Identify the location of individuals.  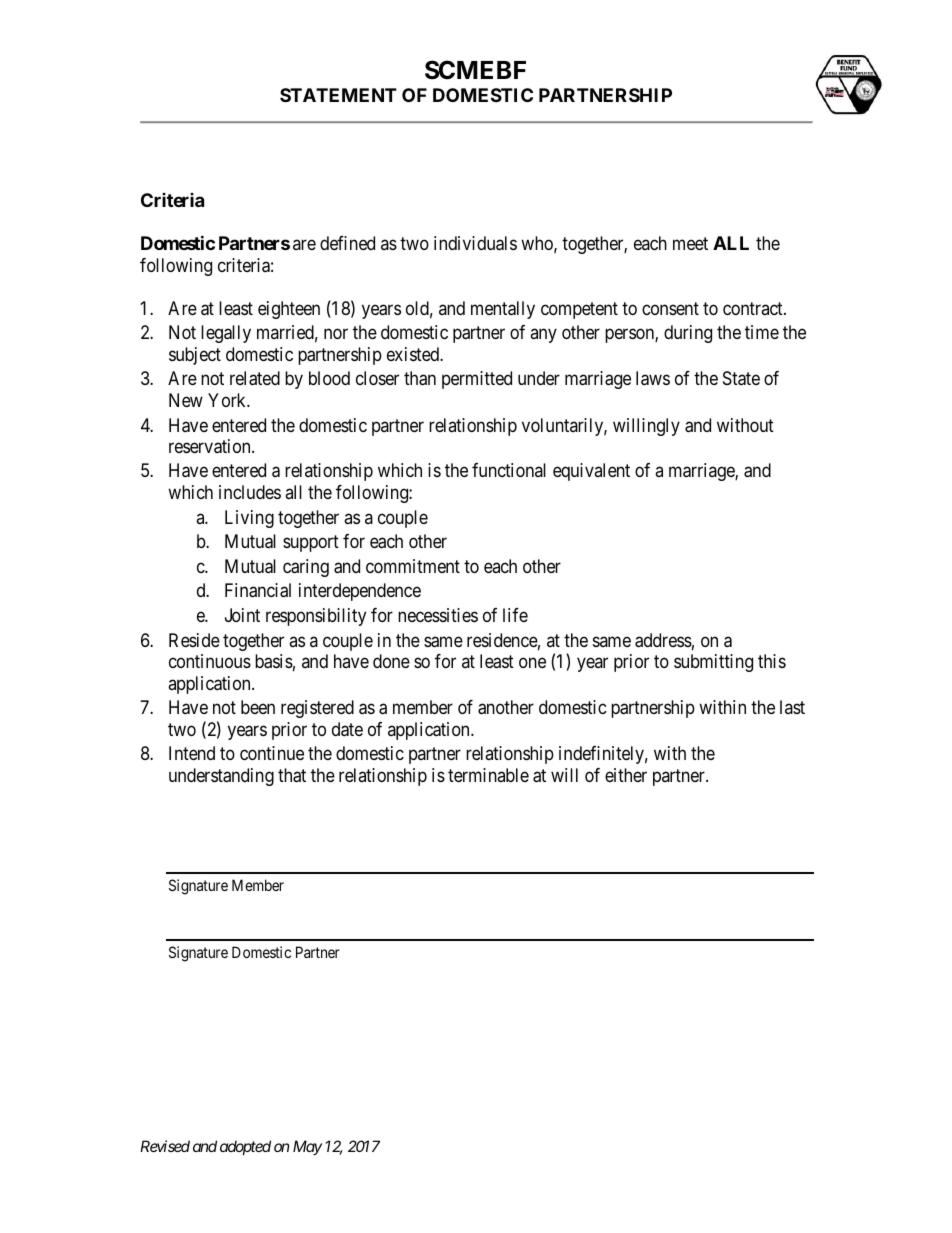
(475, 243).
